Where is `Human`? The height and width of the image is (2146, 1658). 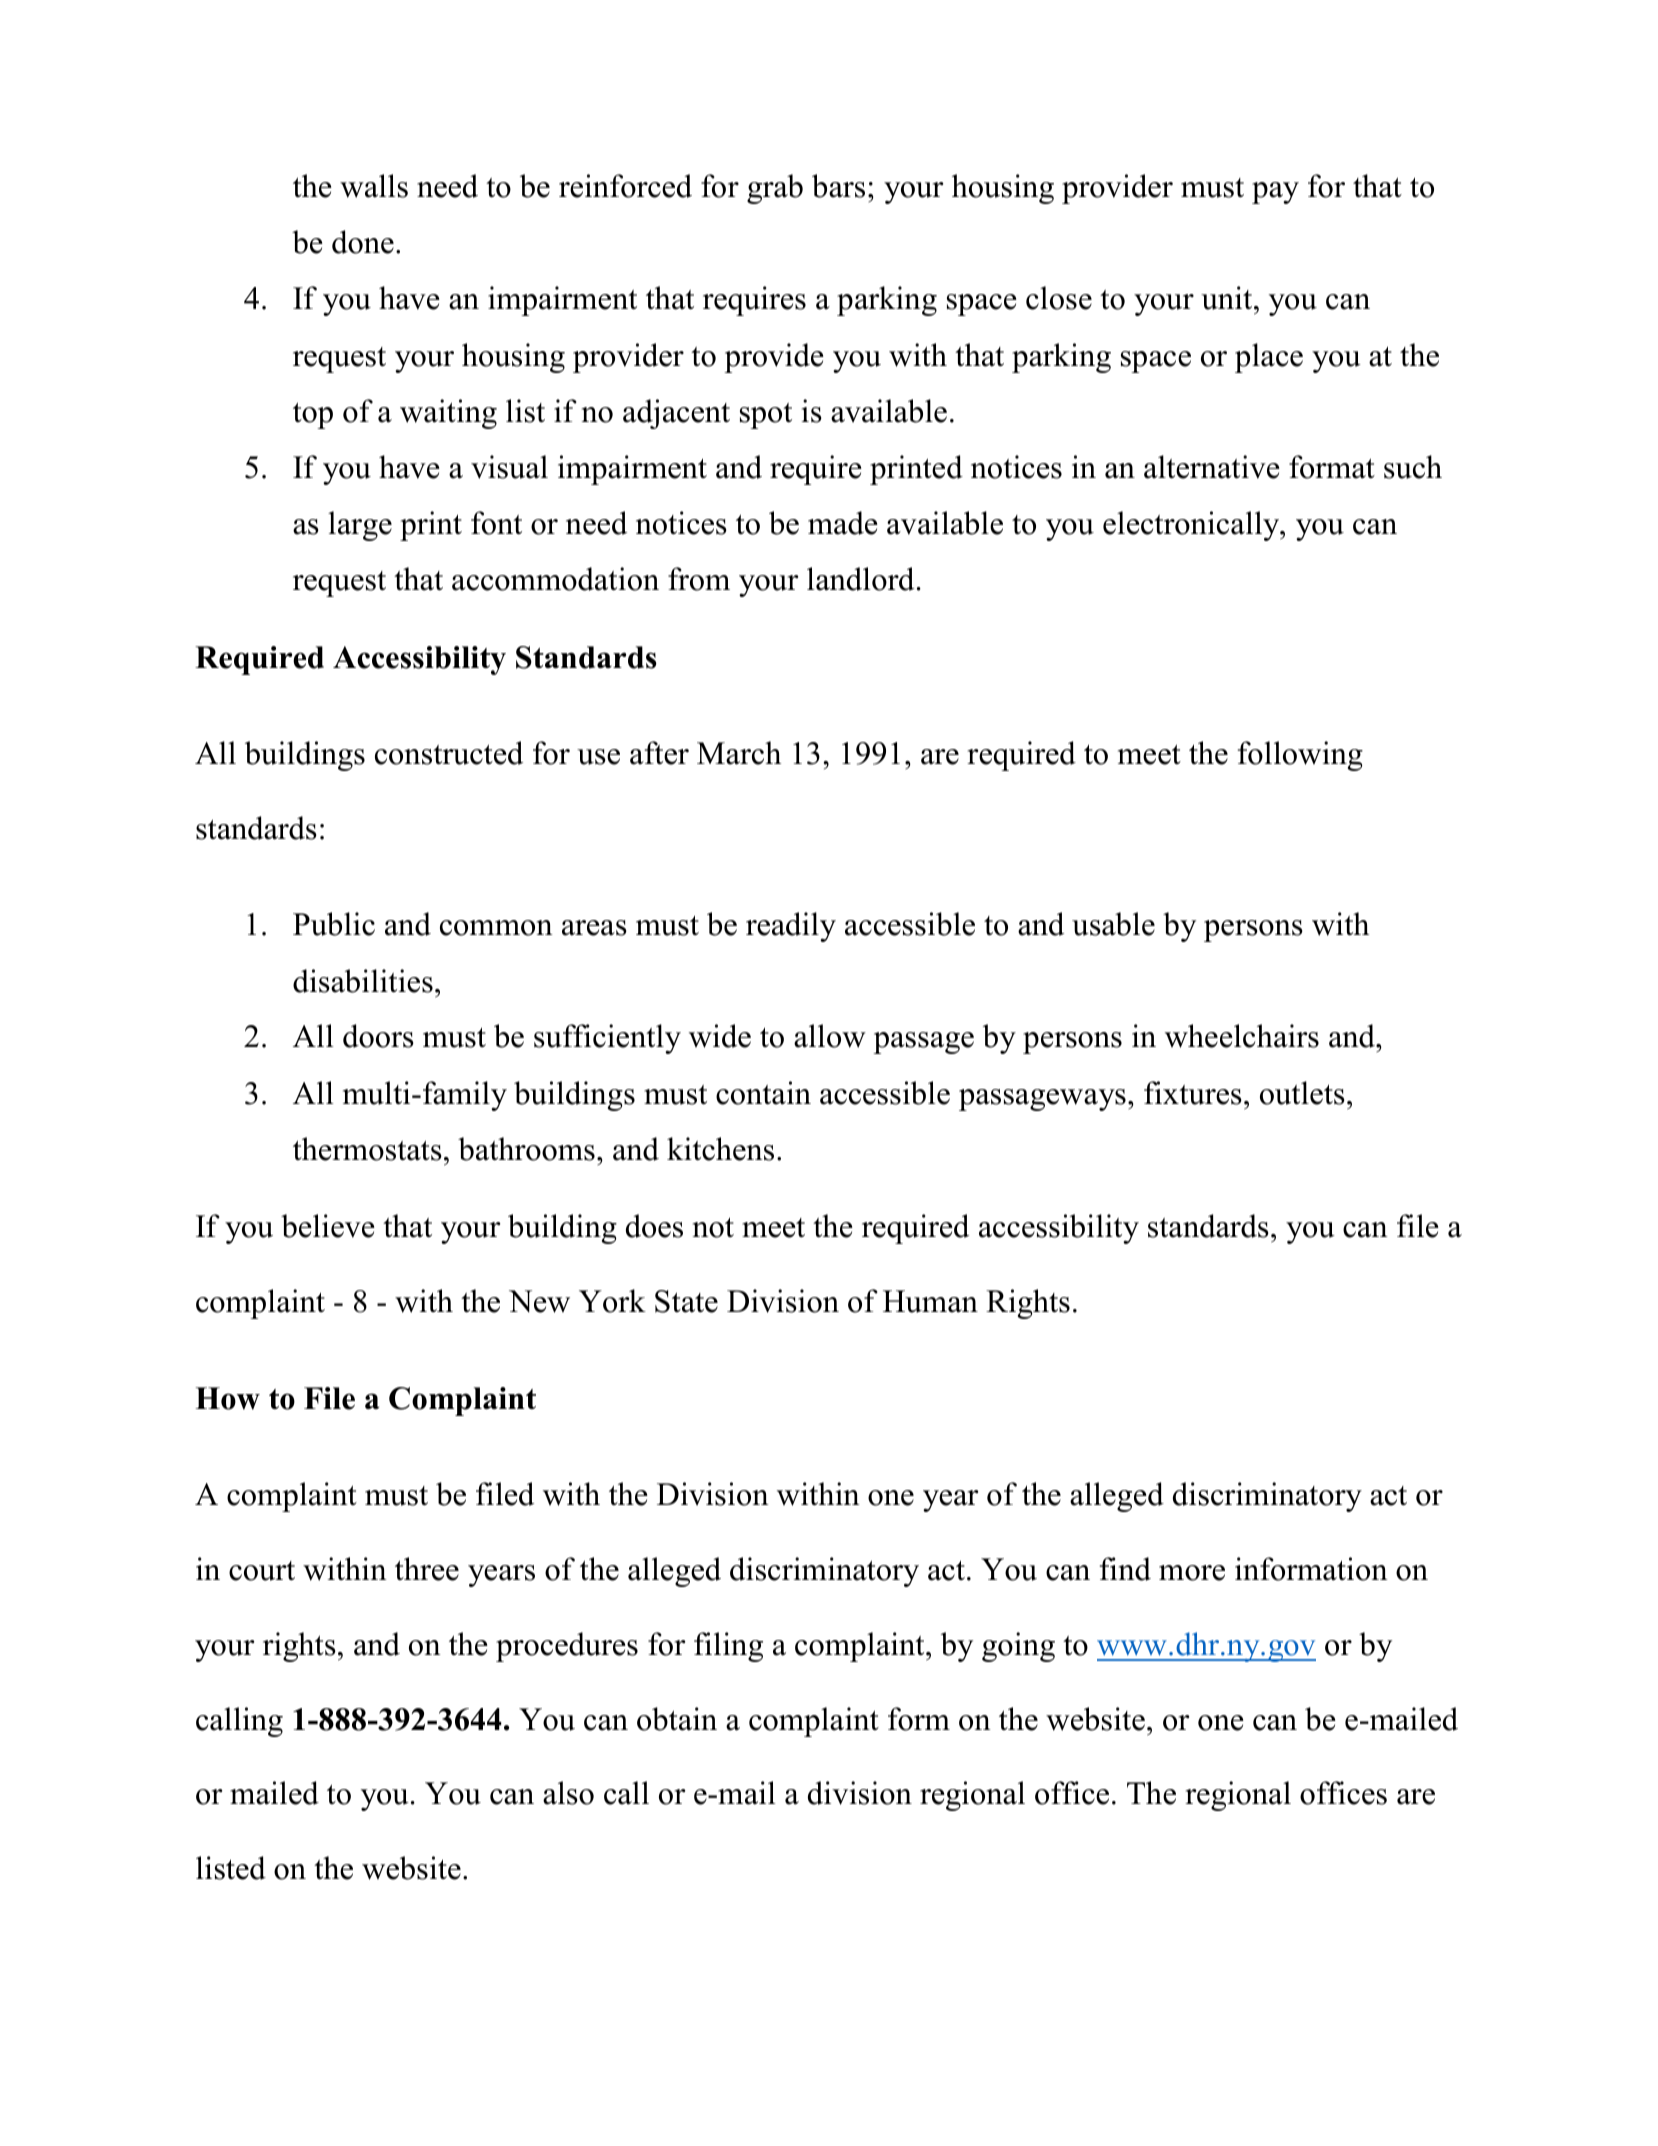 Human is located at coordinates (930, 1301).
